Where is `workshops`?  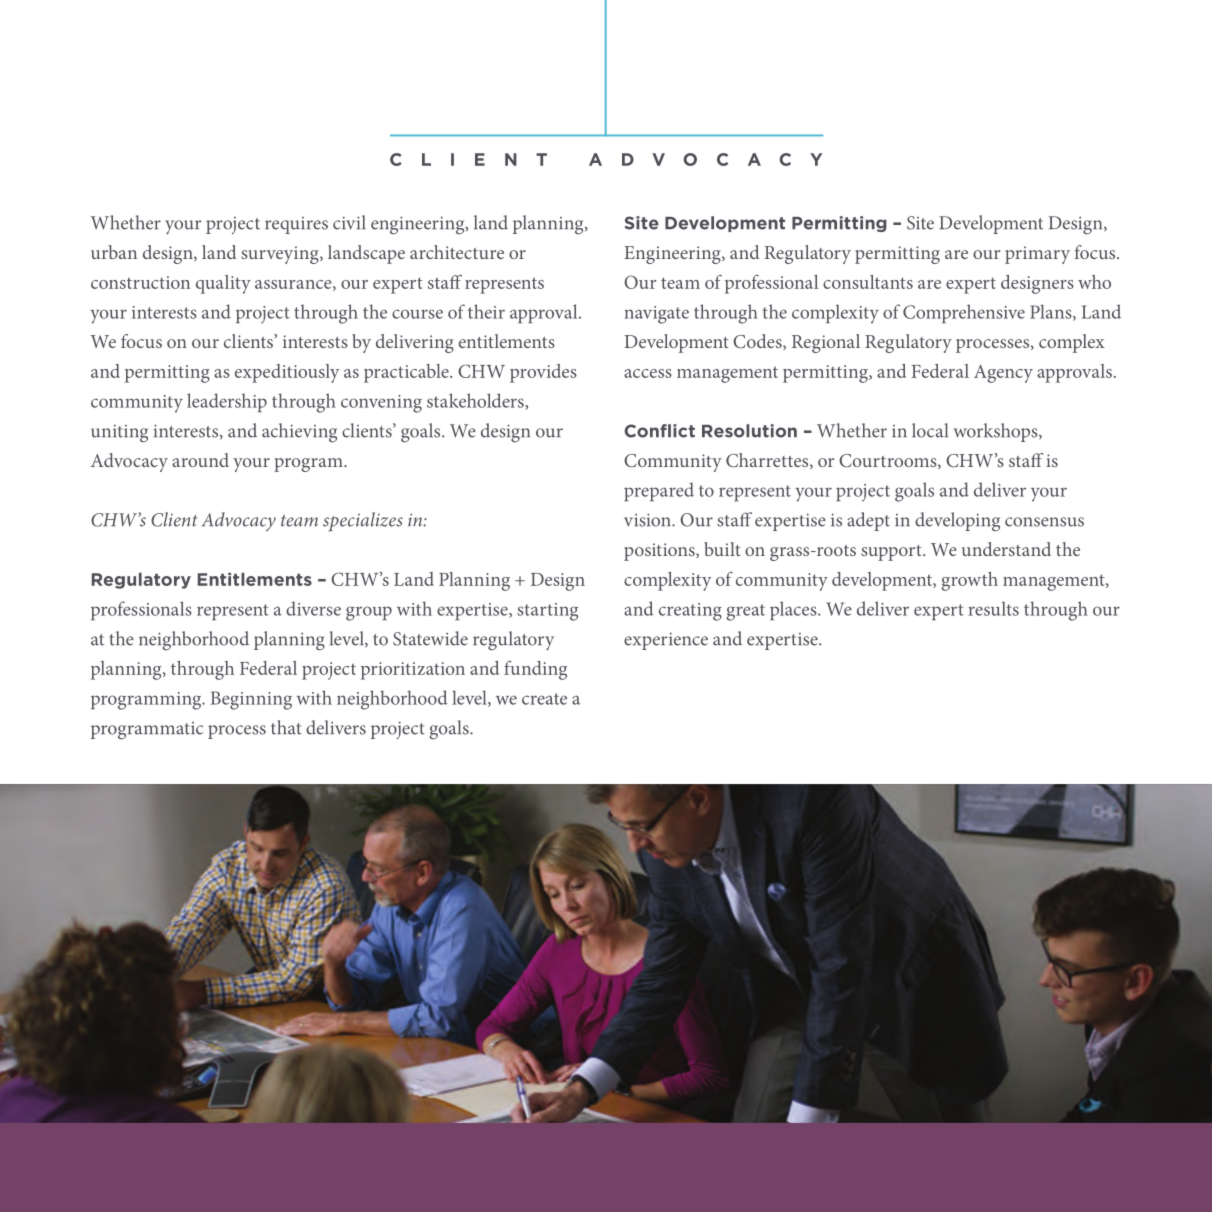
workshops is located at coordinates (997, 432).
